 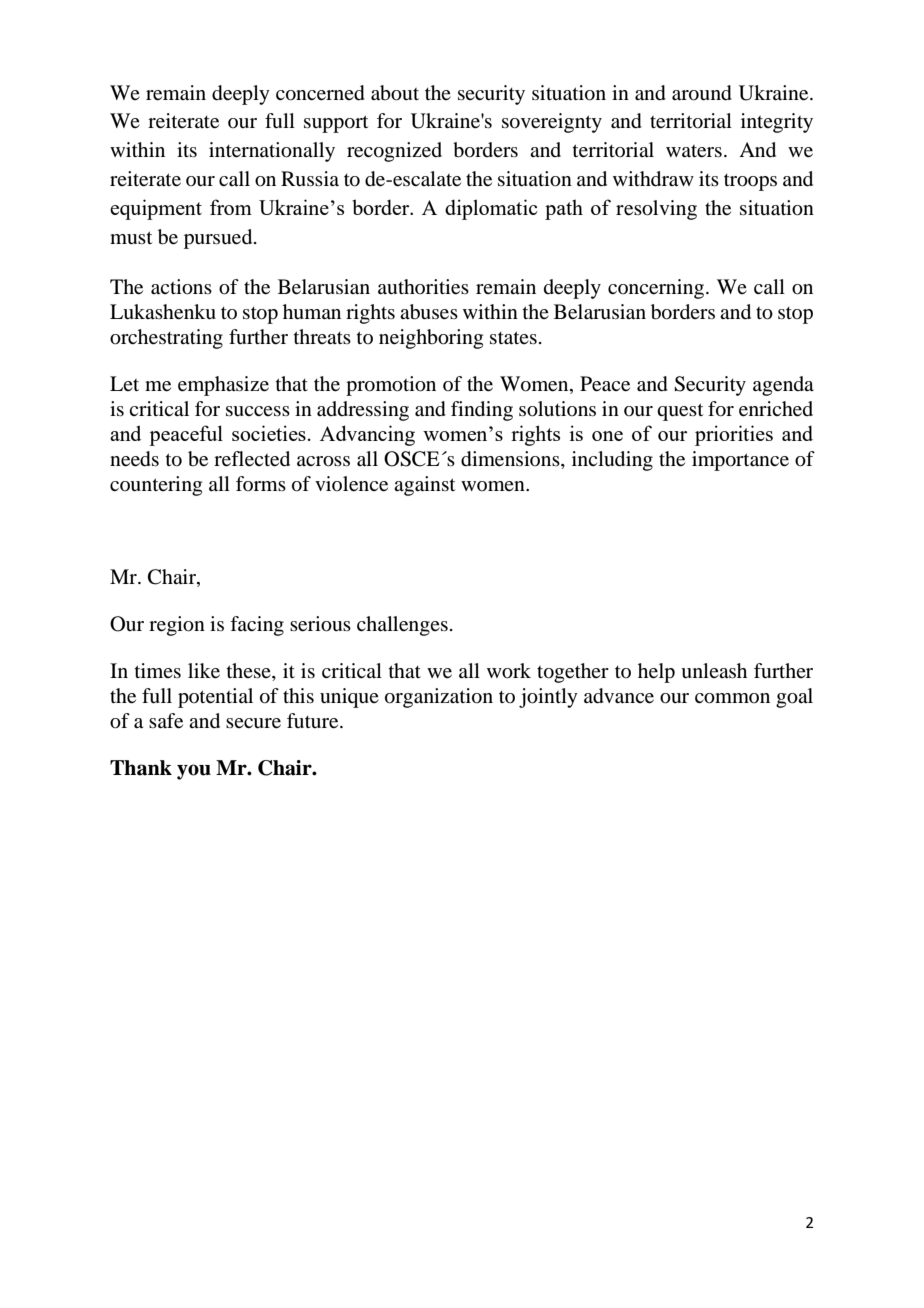 I want to click on societies, so click(x=269, y=433).
